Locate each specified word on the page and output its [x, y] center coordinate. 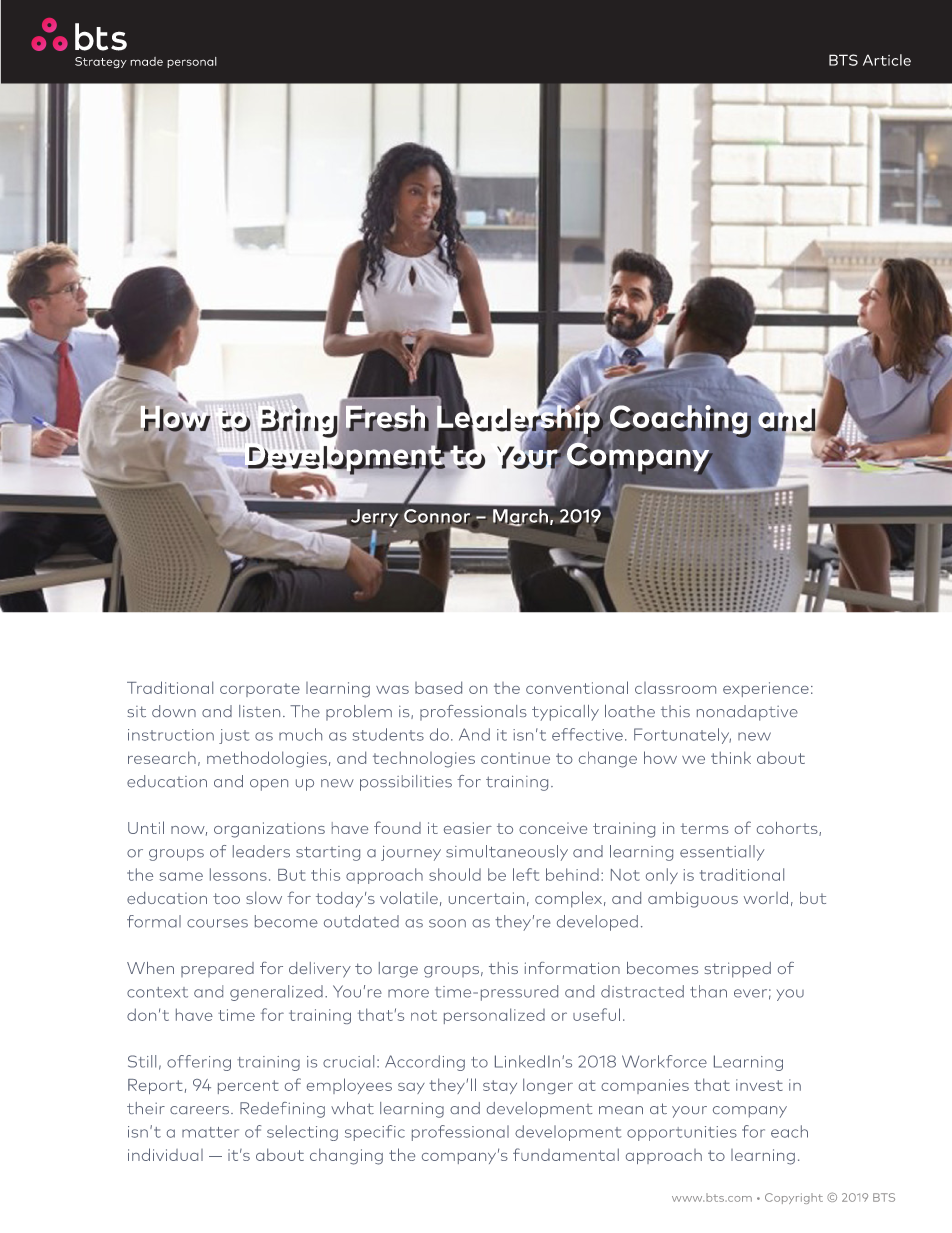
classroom [675, 688]
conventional [577, 687]
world [766, 898]
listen [259, 711]
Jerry [374, 518]
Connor [437, 516]
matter [210, 1132]
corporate [260, 690]
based [438, 687]
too [226, 898]
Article [887, 60]
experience [766, 689]
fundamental [566, 1154]
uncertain [486, 898]
